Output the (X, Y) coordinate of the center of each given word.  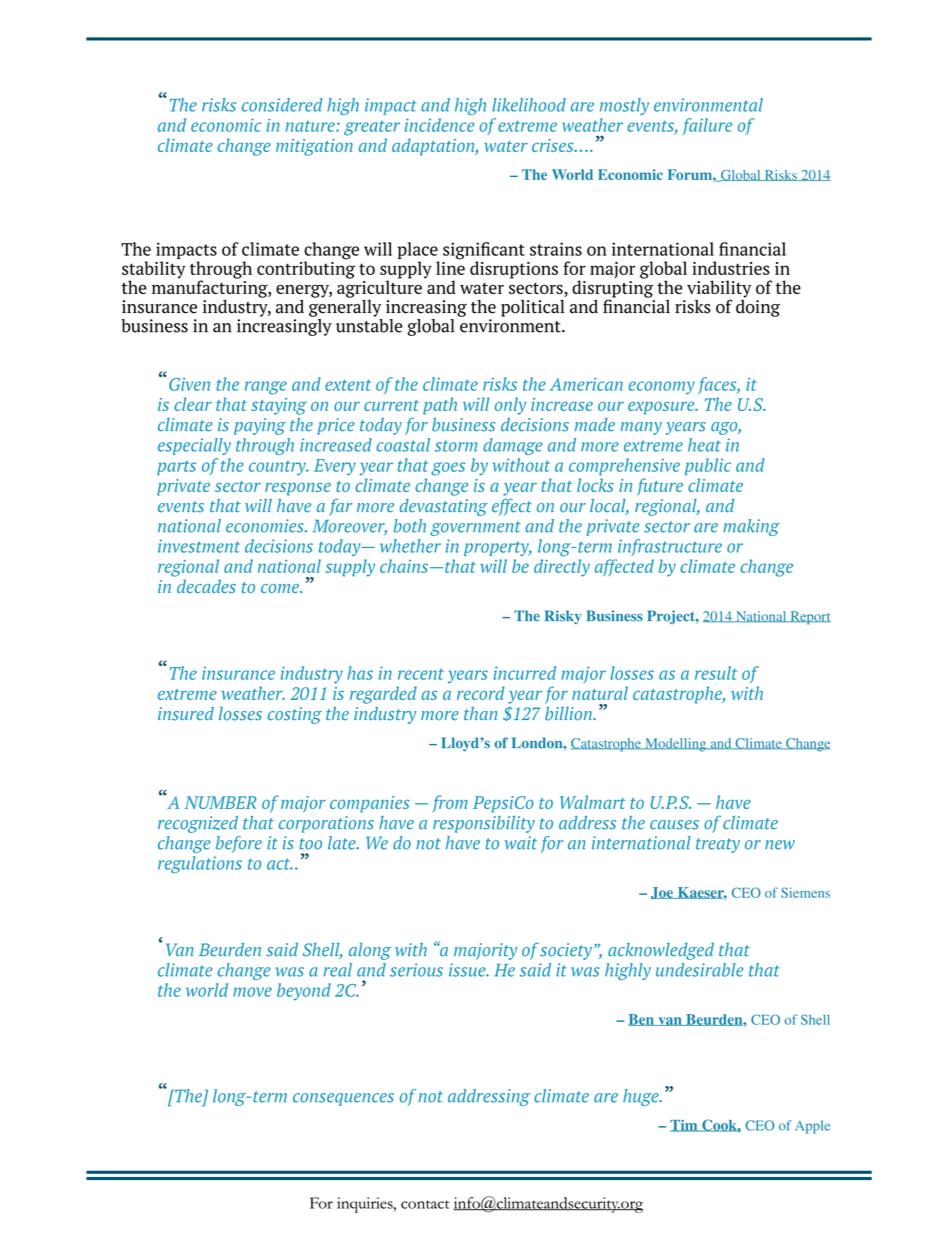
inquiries (366, 1205)
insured (186, 714)
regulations (200, 865)
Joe (663, 893)
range (266, 388)
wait (521, 843)
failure (707, 126)
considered (282, 105)
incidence (439, 125)
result (716, 673)
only (510, 406)
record (481, 693)
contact (425, 1204)
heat (704, 445)
